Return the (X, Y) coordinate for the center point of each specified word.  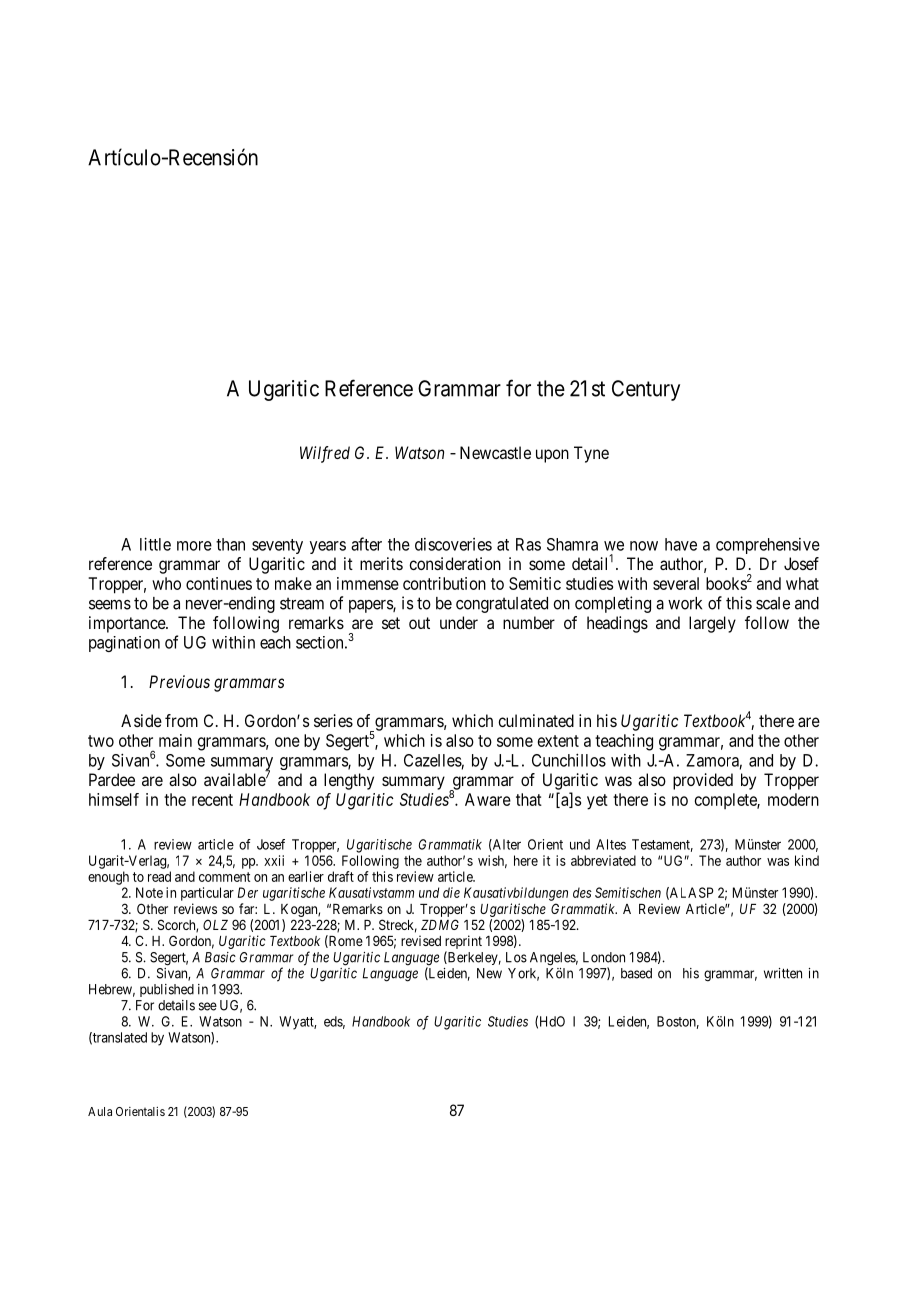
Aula (100, 1111)
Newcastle (495, 452)
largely (712, 624)
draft (341, 876)
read (159, 876)
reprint (463, 943)
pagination (124, 644)
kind (807, 860)
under (459, 622)
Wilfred (325, 454)
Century (646, 390)
